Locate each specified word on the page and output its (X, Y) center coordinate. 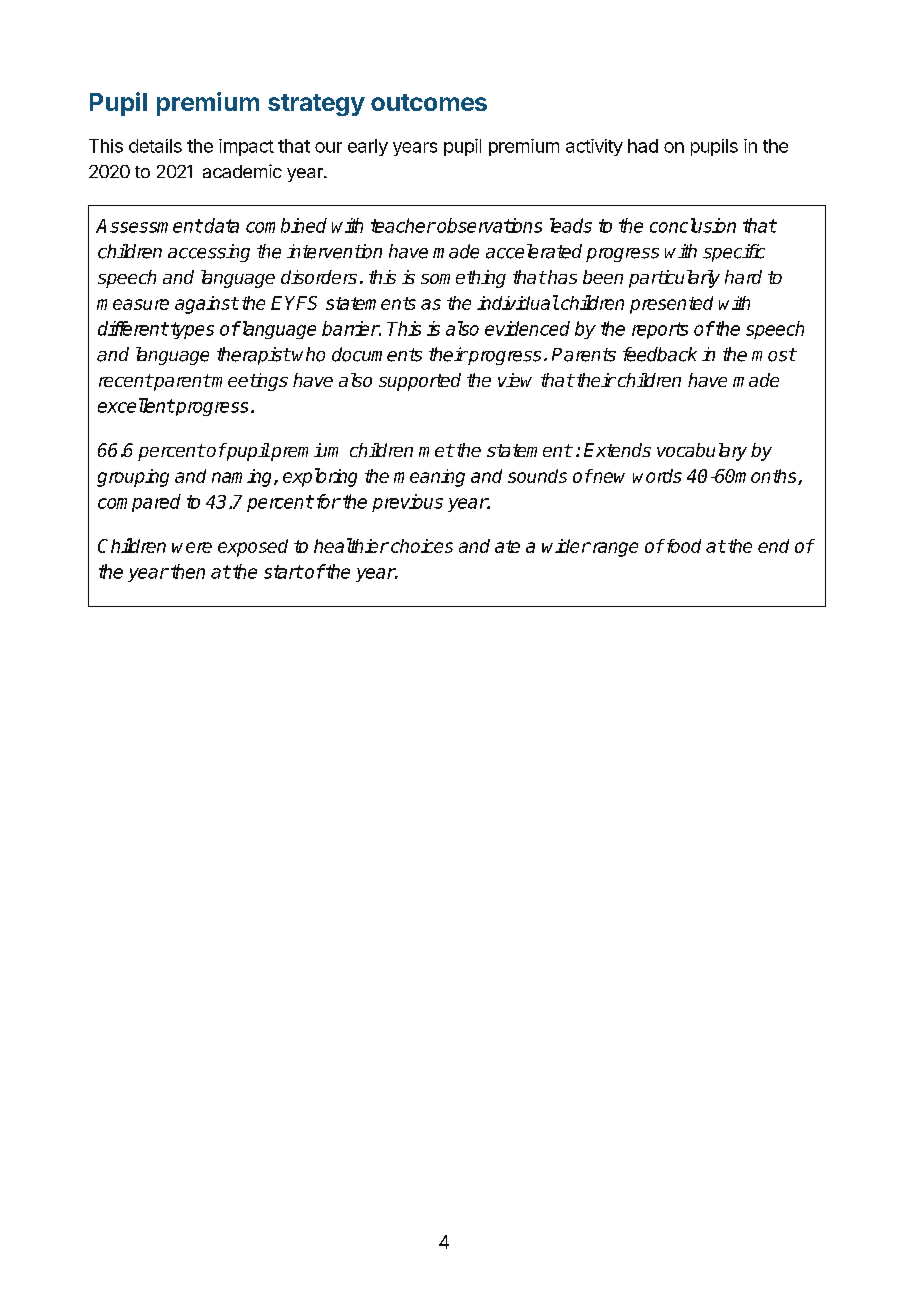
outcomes (429, 102)
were (192, 547)
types (192, 330)
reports (660, 330)
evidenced (527, 328)
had (643, 146)
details (155, 146)
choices (422, 546)
